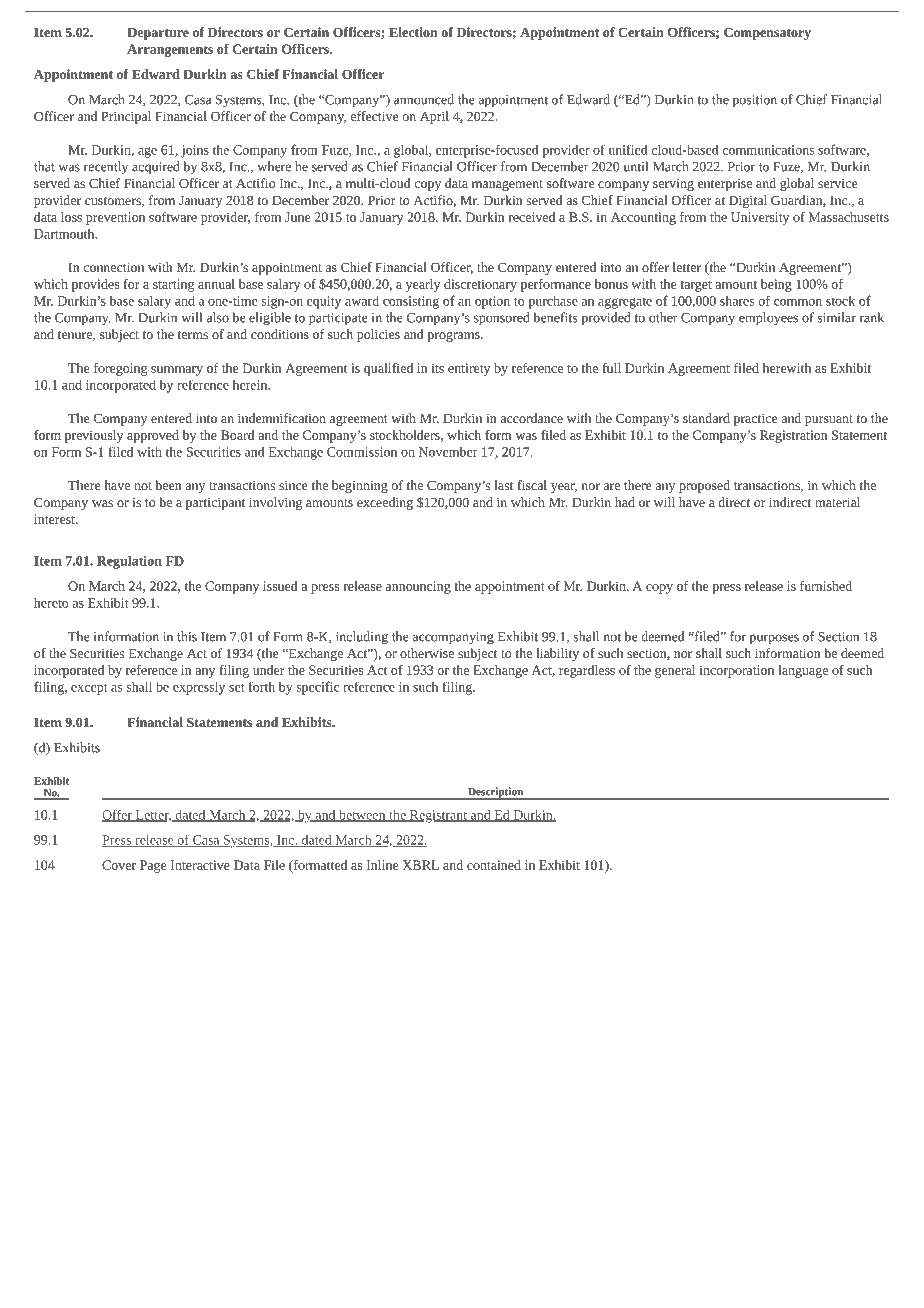 The width and height of the screenshot is (924, 1308). Describe the element at coordinates (129, 562) in the screenshot. I see `Regulation` at that location.
